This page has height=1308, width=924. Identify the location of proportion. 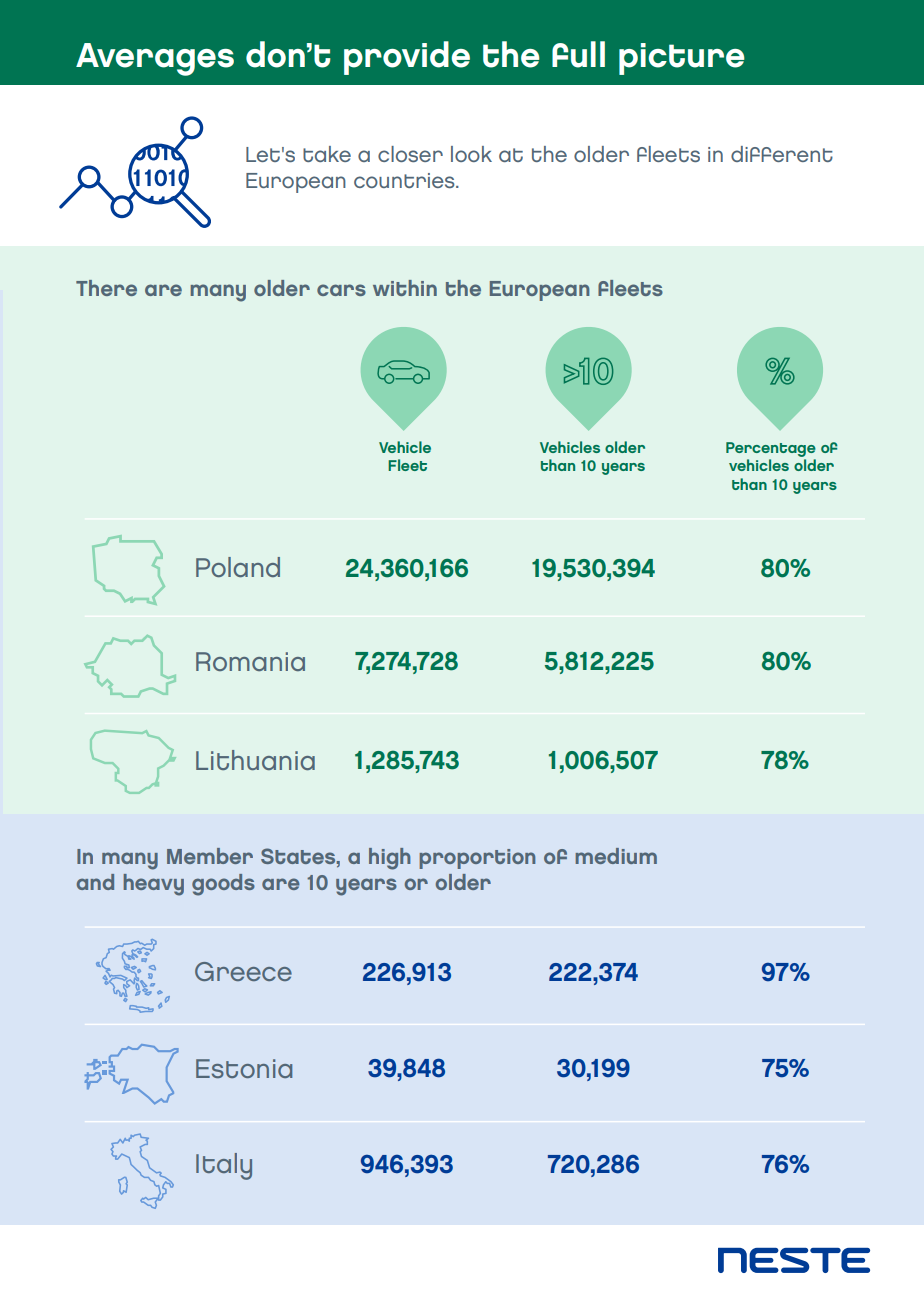
(477, 859).
